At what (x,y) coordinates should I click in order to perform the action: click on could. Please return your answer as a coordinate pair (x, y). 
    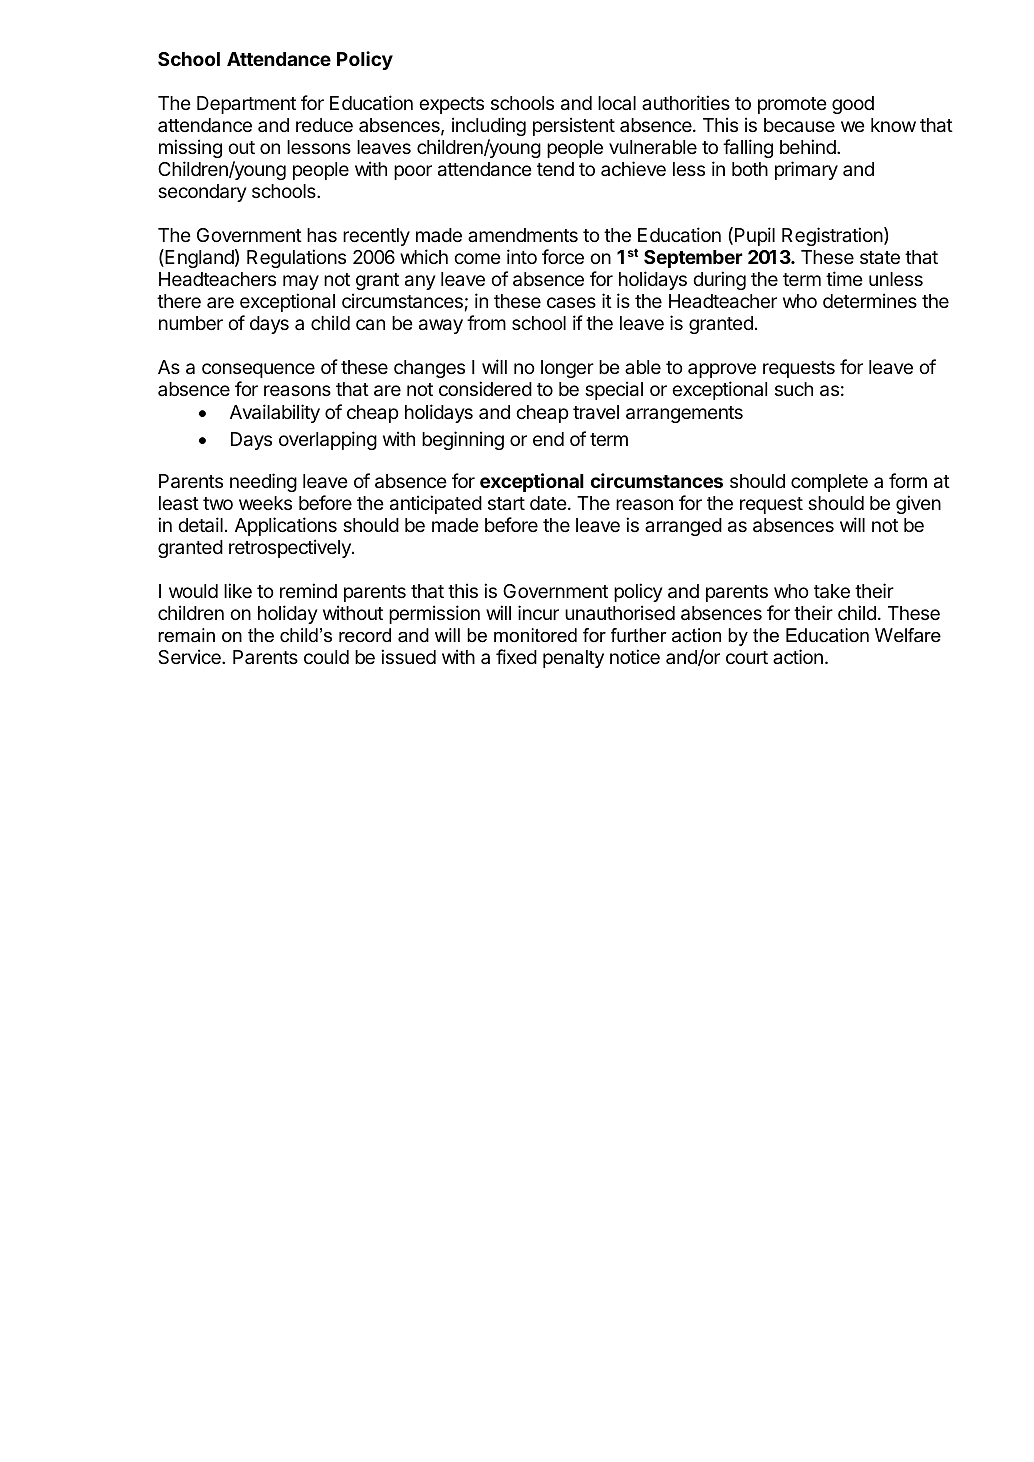
    Looking at the image, I should click on (326, 657).
